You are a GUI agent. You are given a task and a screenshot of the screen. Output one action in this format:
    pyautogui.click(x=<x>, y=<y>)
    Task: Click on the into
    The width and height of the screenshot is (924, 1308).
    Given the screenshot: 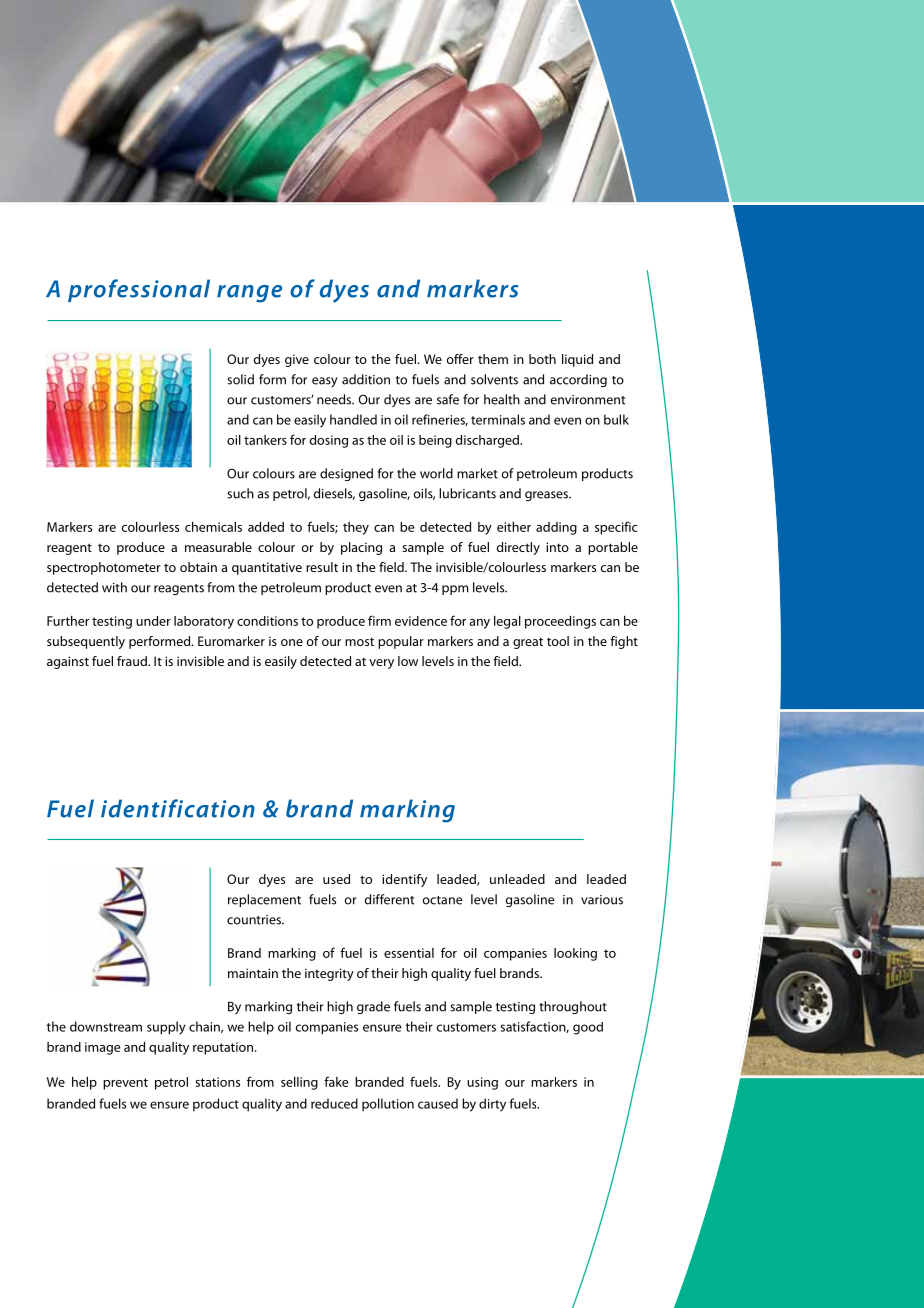 What is the action you would take?
    pyautogui.click(x=557, y=547)
